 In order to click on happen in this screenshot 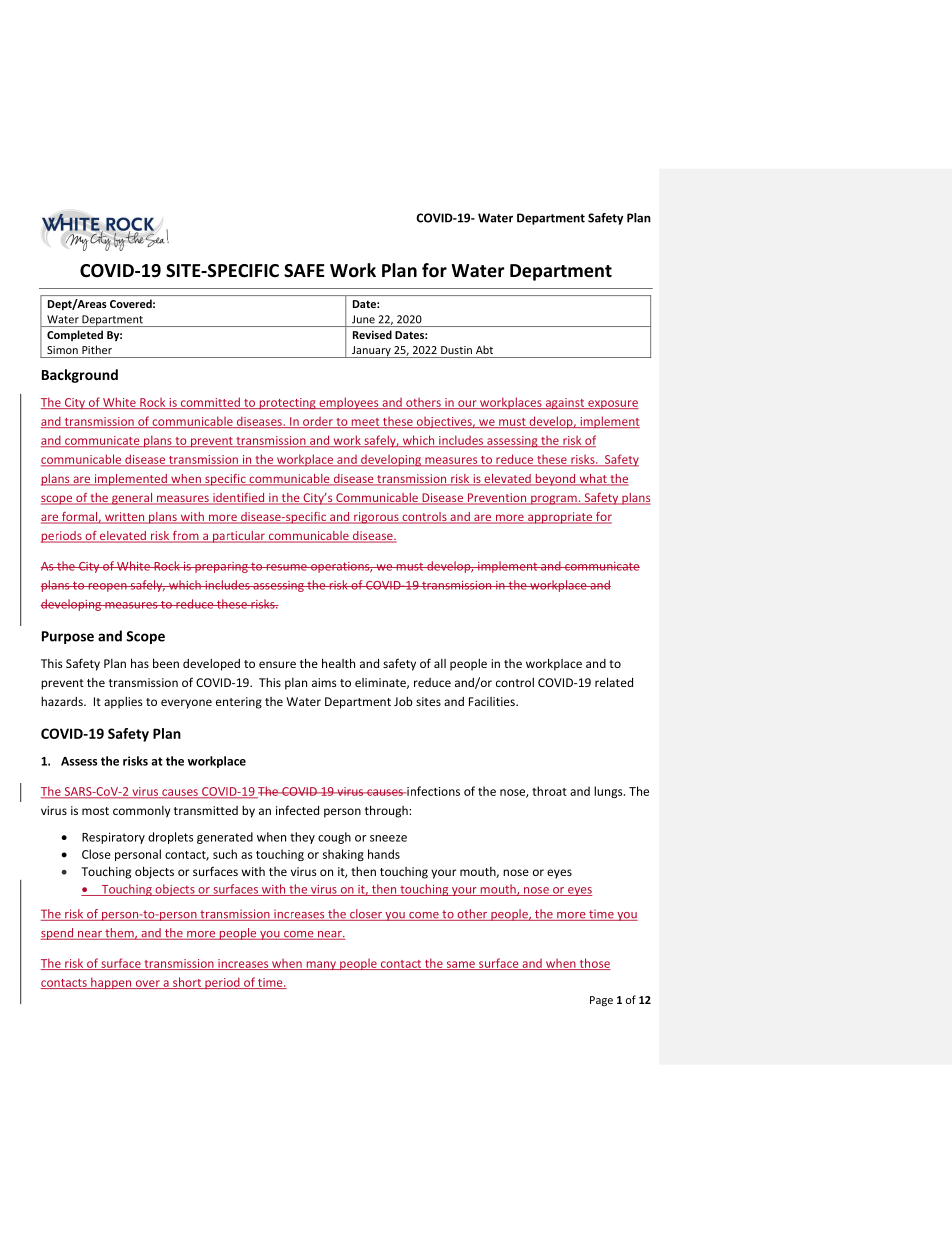, I will do `click(111, 983)`.
